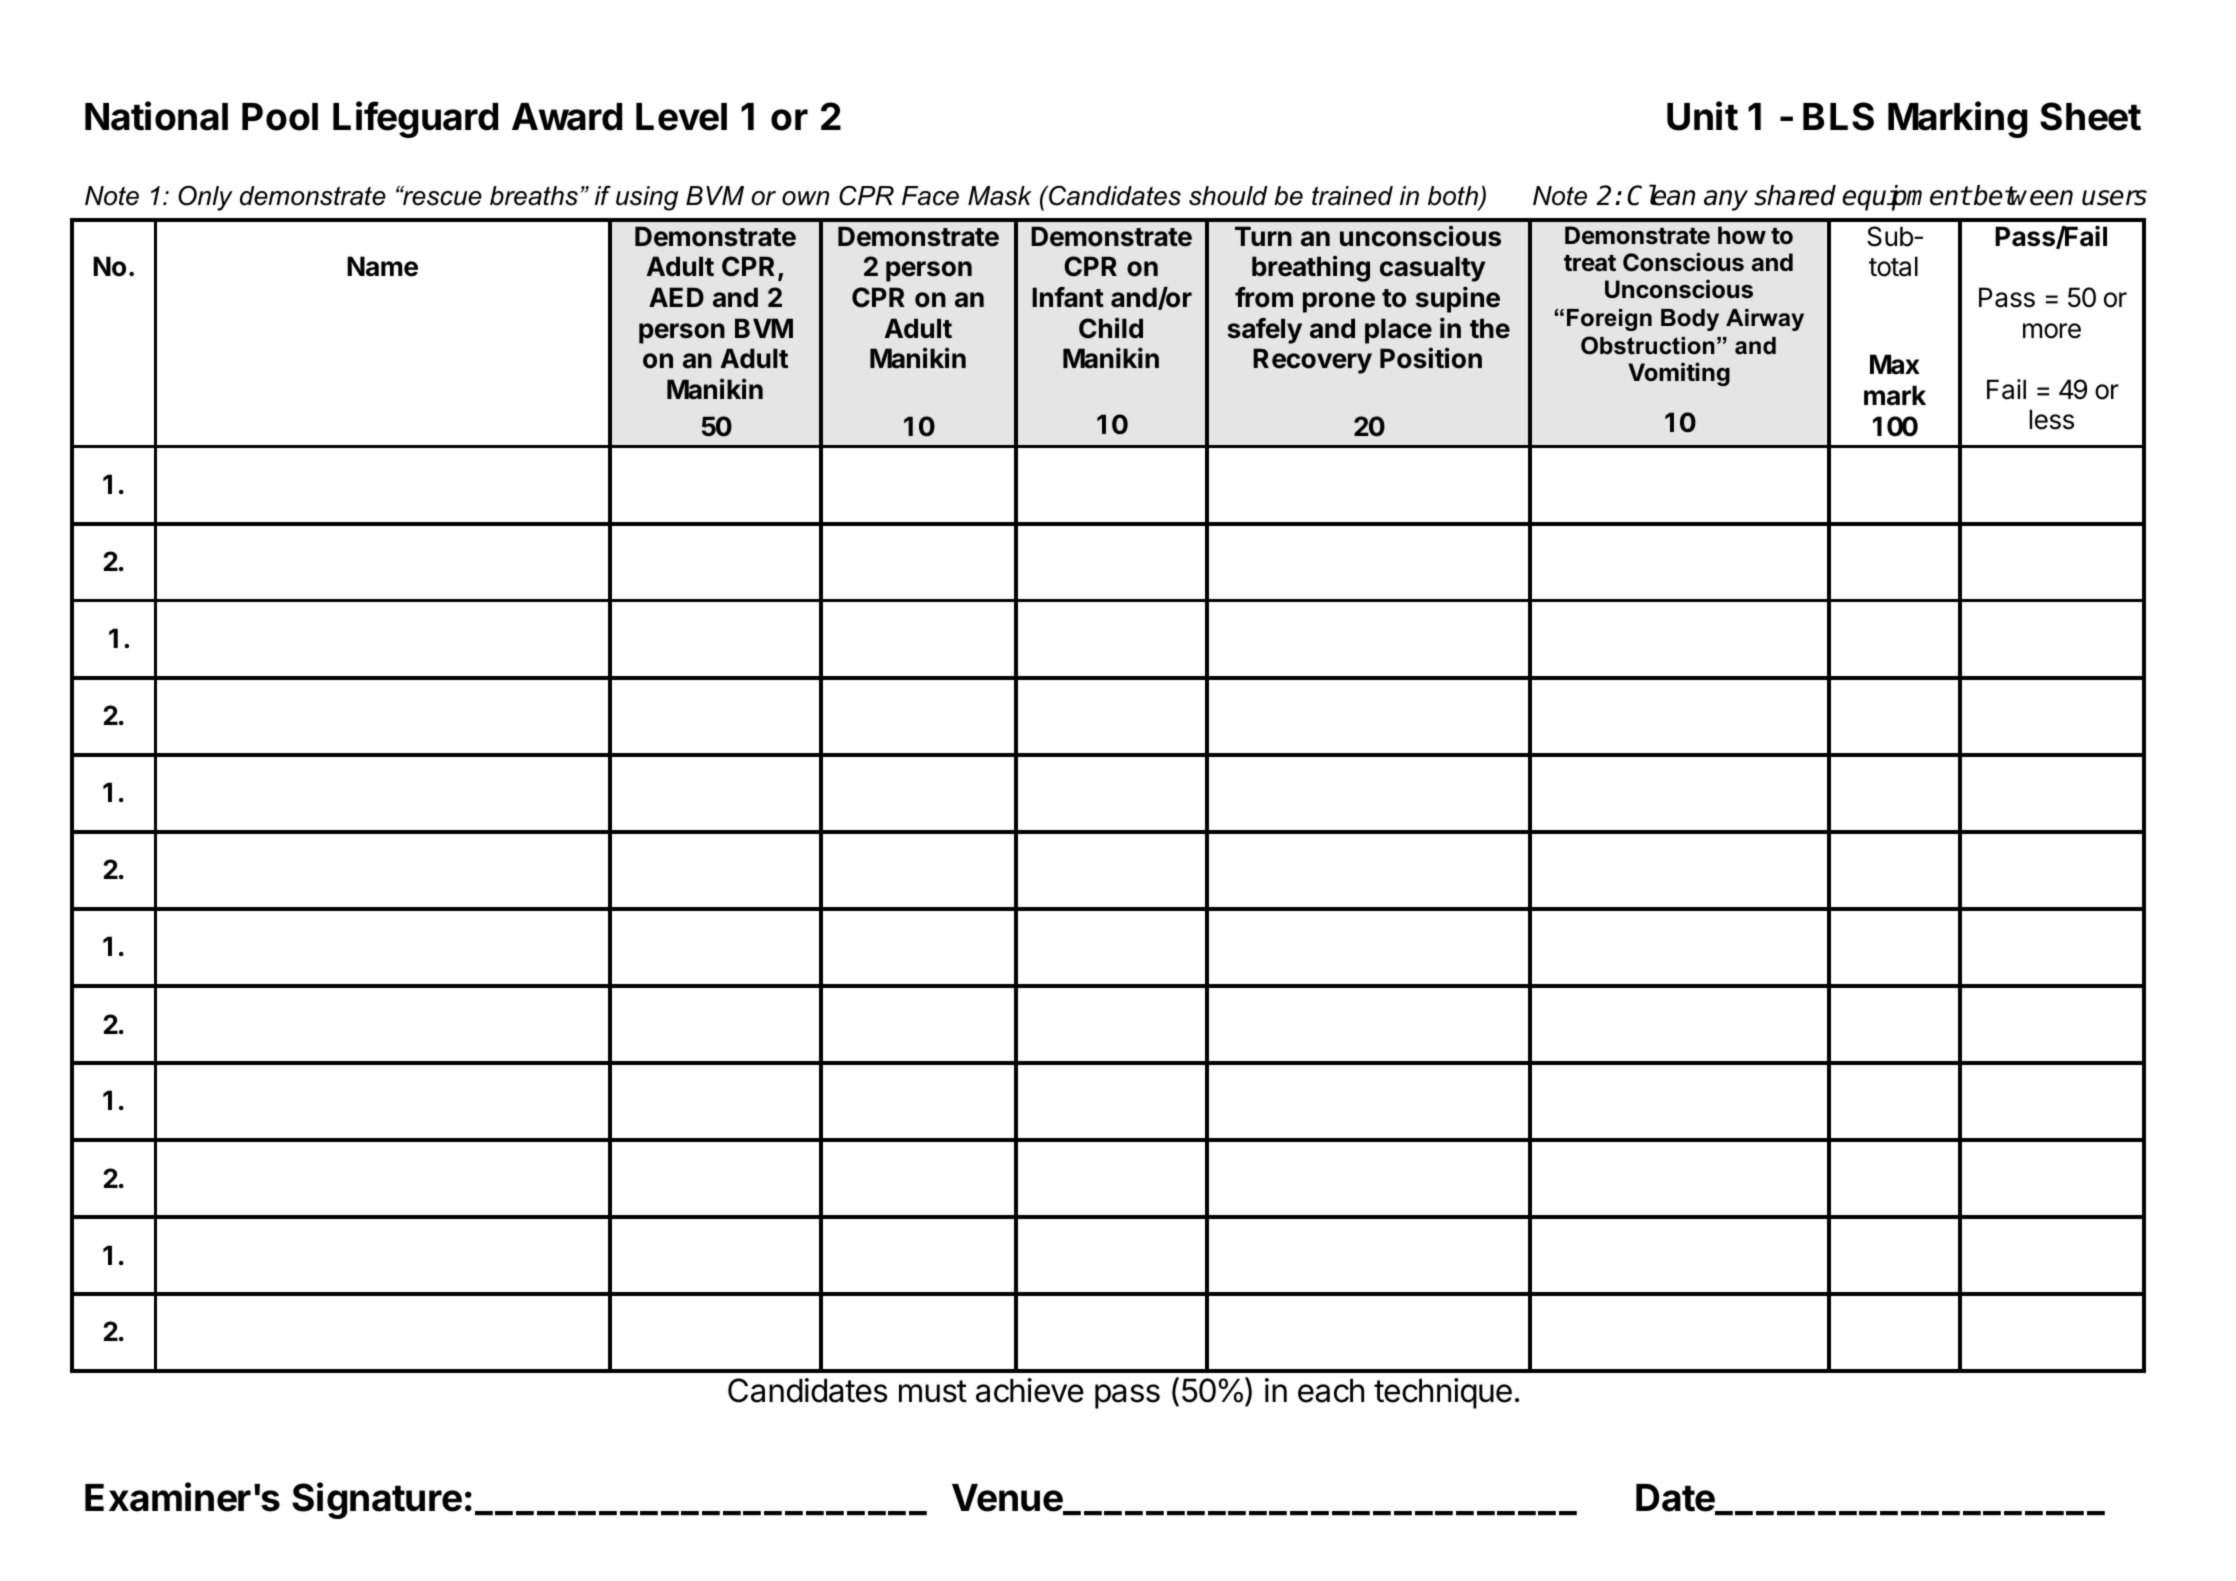 The image size is (2236, 1581). I want to click on must, so click(933, 1391).
